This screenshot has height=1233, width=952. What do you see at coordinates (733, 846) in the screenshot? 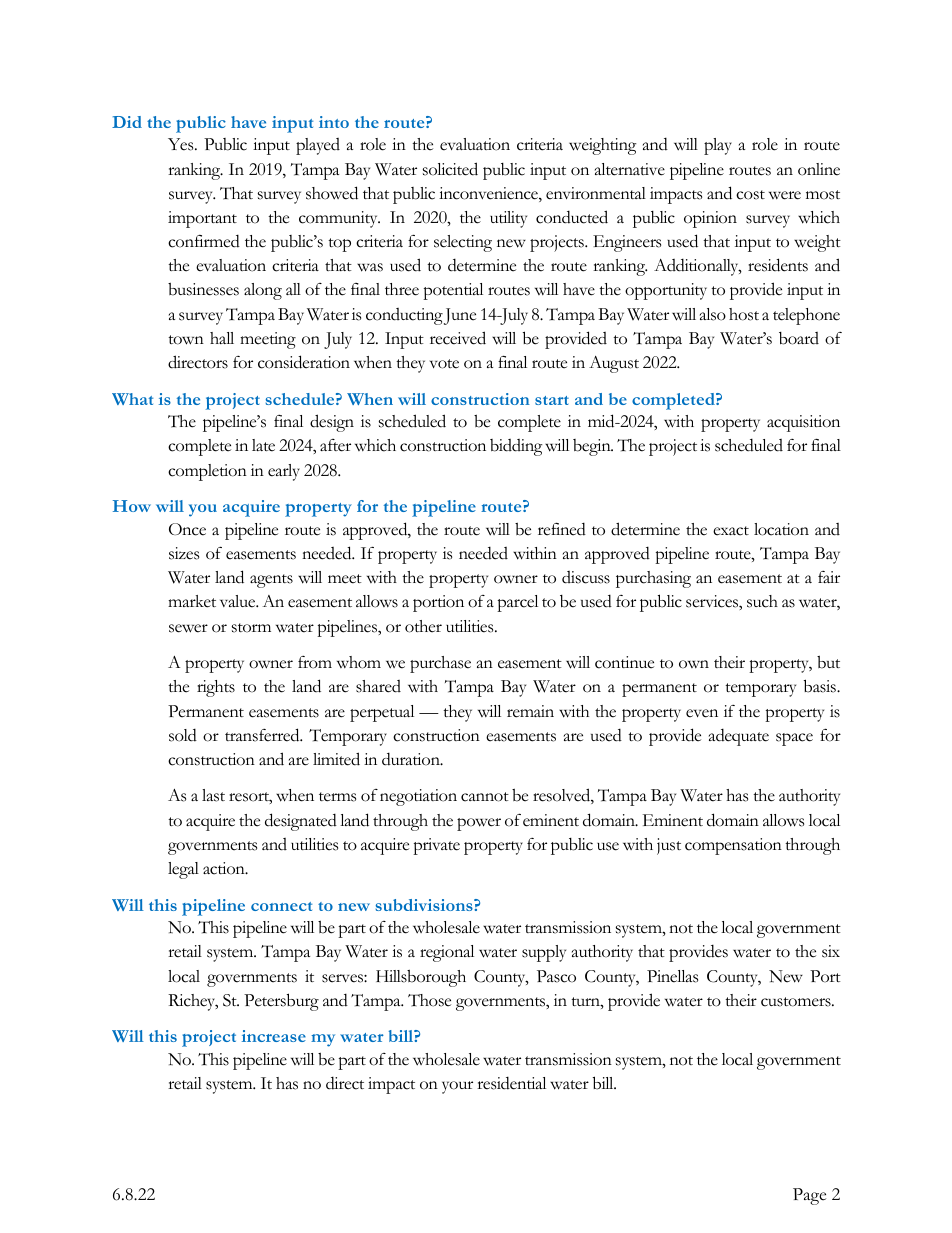
I see `compensation` at bounding box center [733, 846].
